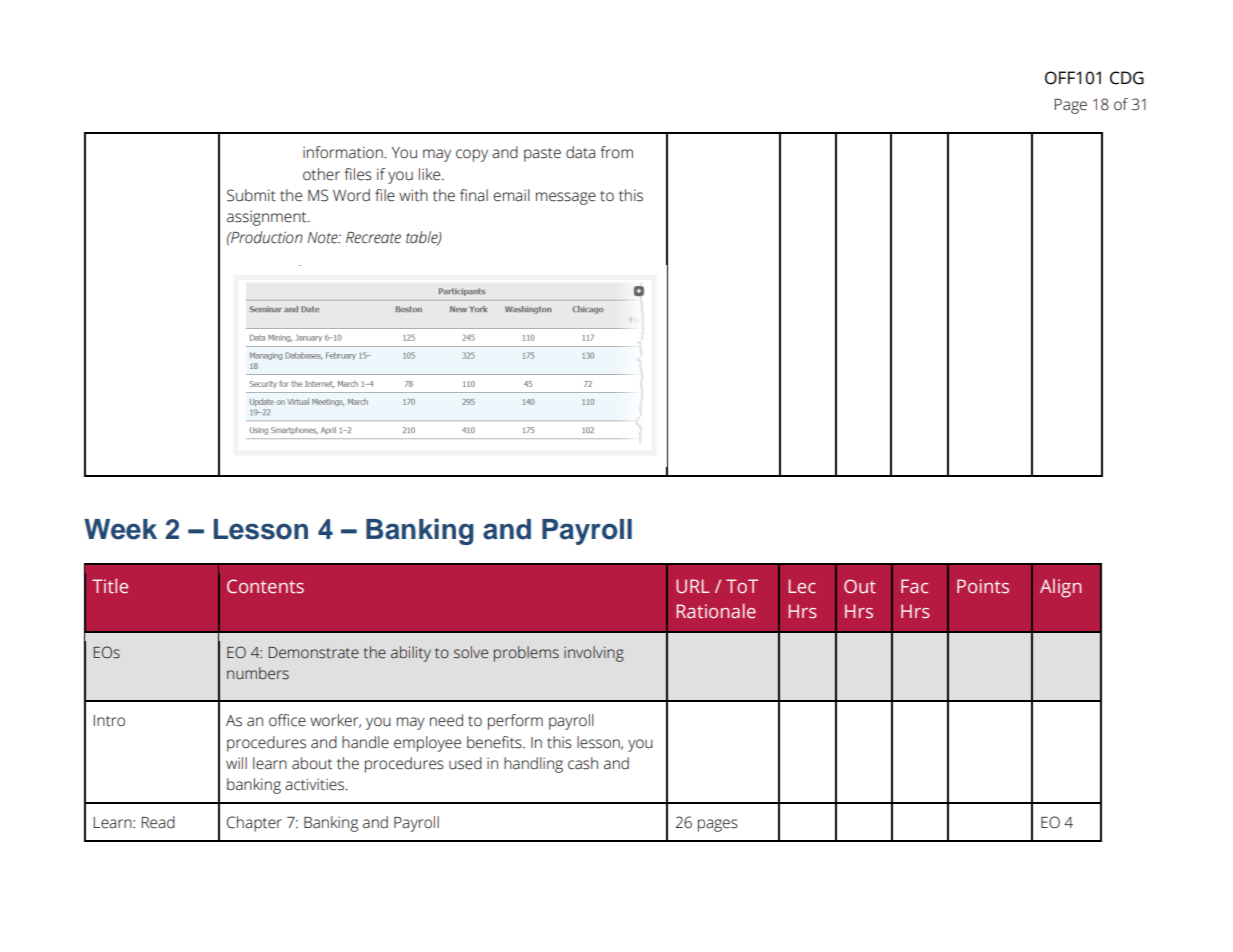 The height and width of the page is (952, 1233). What do you see at coordinates (254, 824) in the page?
I see `Chapter` at bounding box center [254, 824].
